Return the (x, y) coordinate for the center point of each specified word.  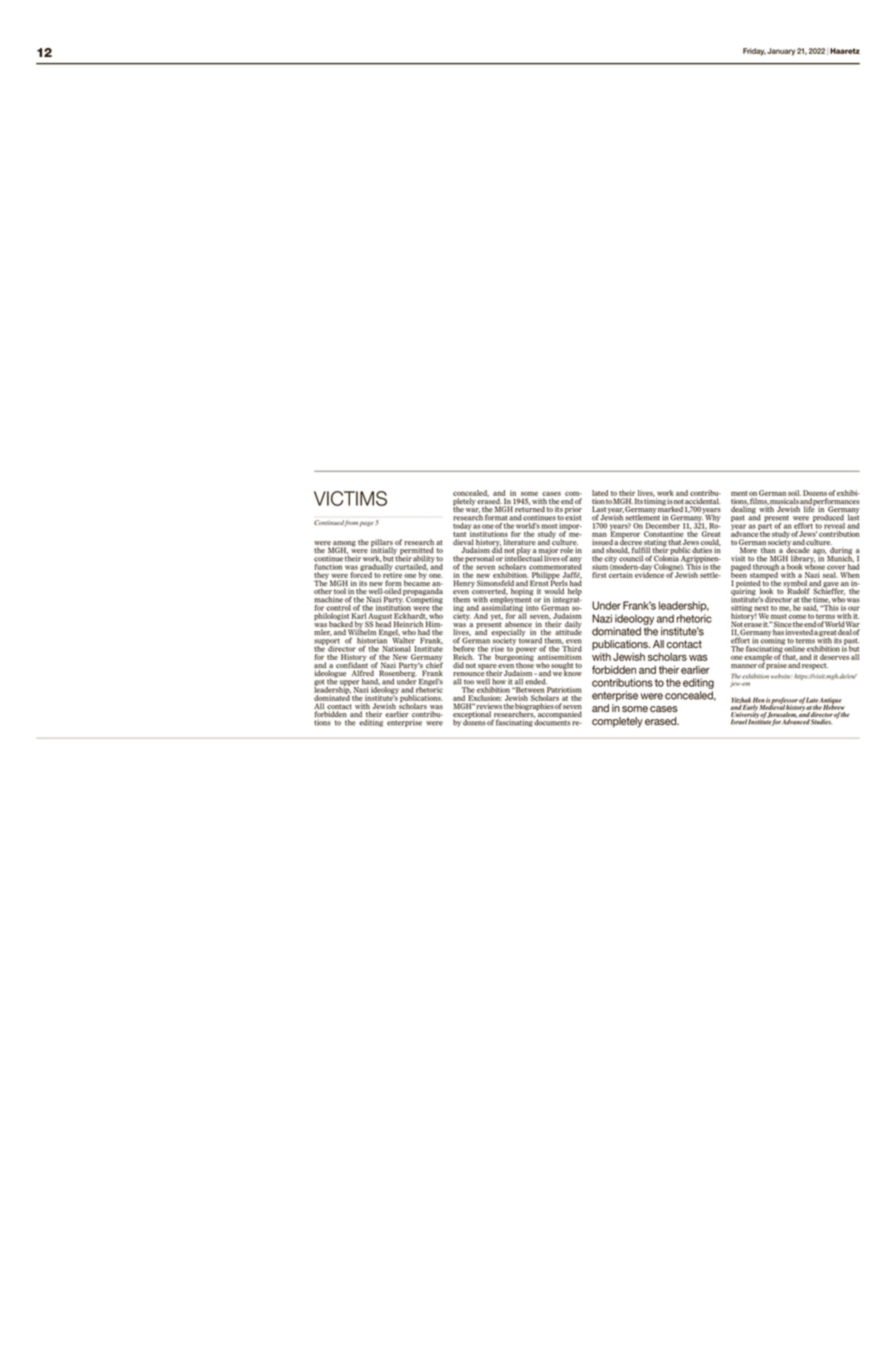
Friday (754, 52)
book (794, 567)
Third (572, 649)
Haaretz (845, 51)
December (663, 526)
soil (794, 493)
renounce (469, 675)
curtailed (411, 567)
